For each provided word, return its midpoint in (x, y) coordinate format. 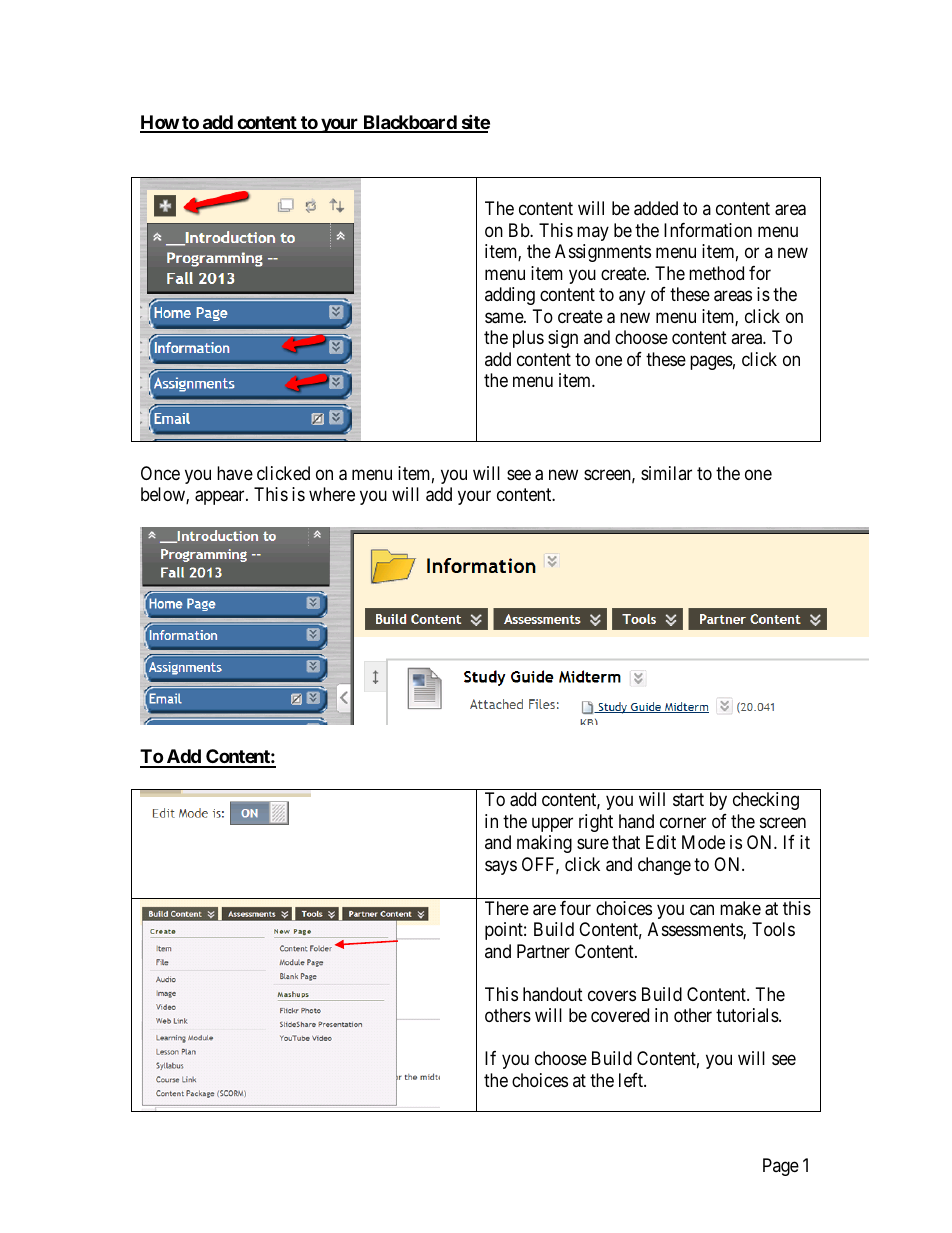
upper (552, 824)
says (501, 867)
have (235, 473)
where (332, 494)
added (656, 208)
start (688, 800)
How (160, 123)
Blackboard (409, 123)
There (507, 908)
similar (666, 473)
